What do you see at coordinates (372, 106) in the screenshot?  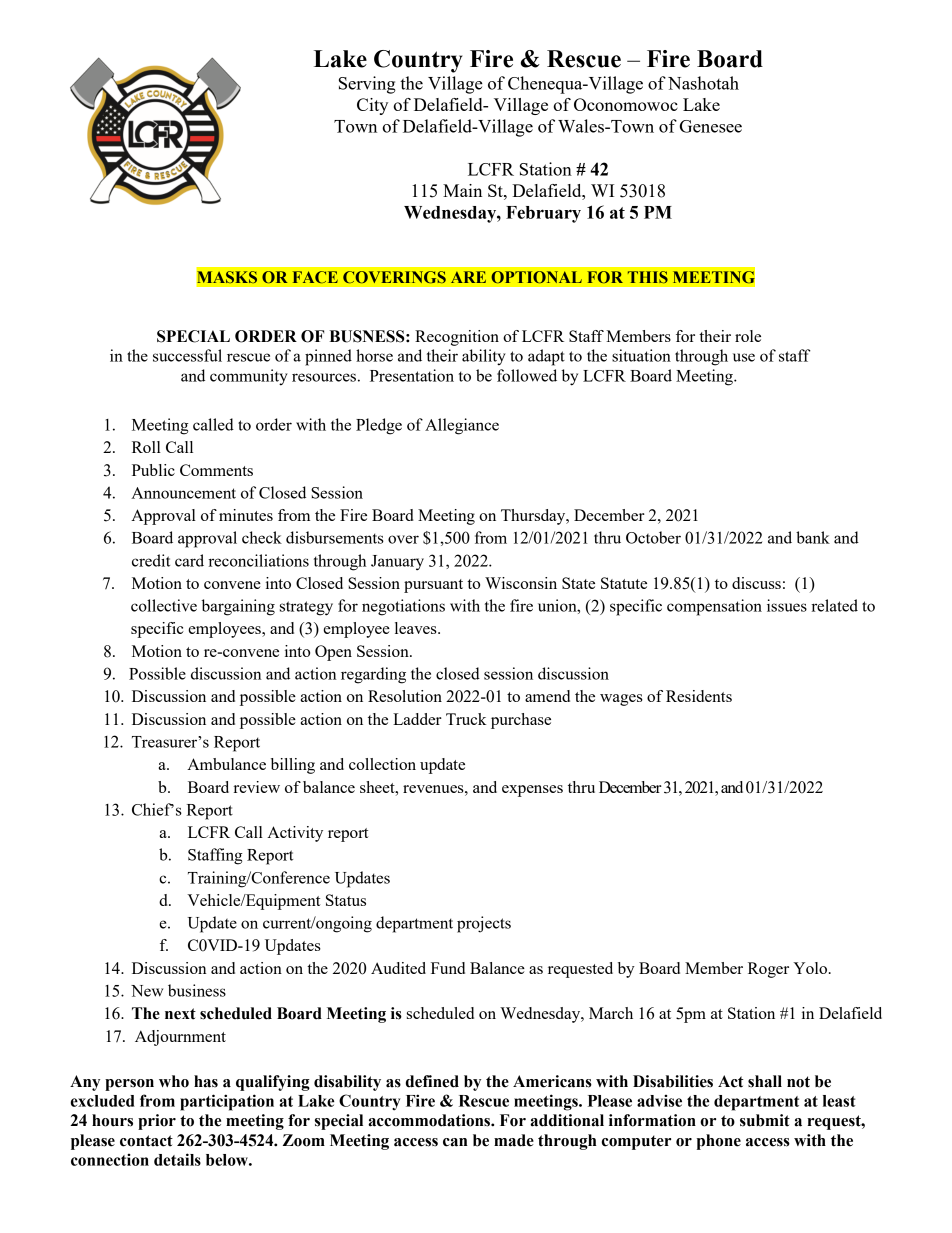 I see `City` at bounding box center [372, 106].
